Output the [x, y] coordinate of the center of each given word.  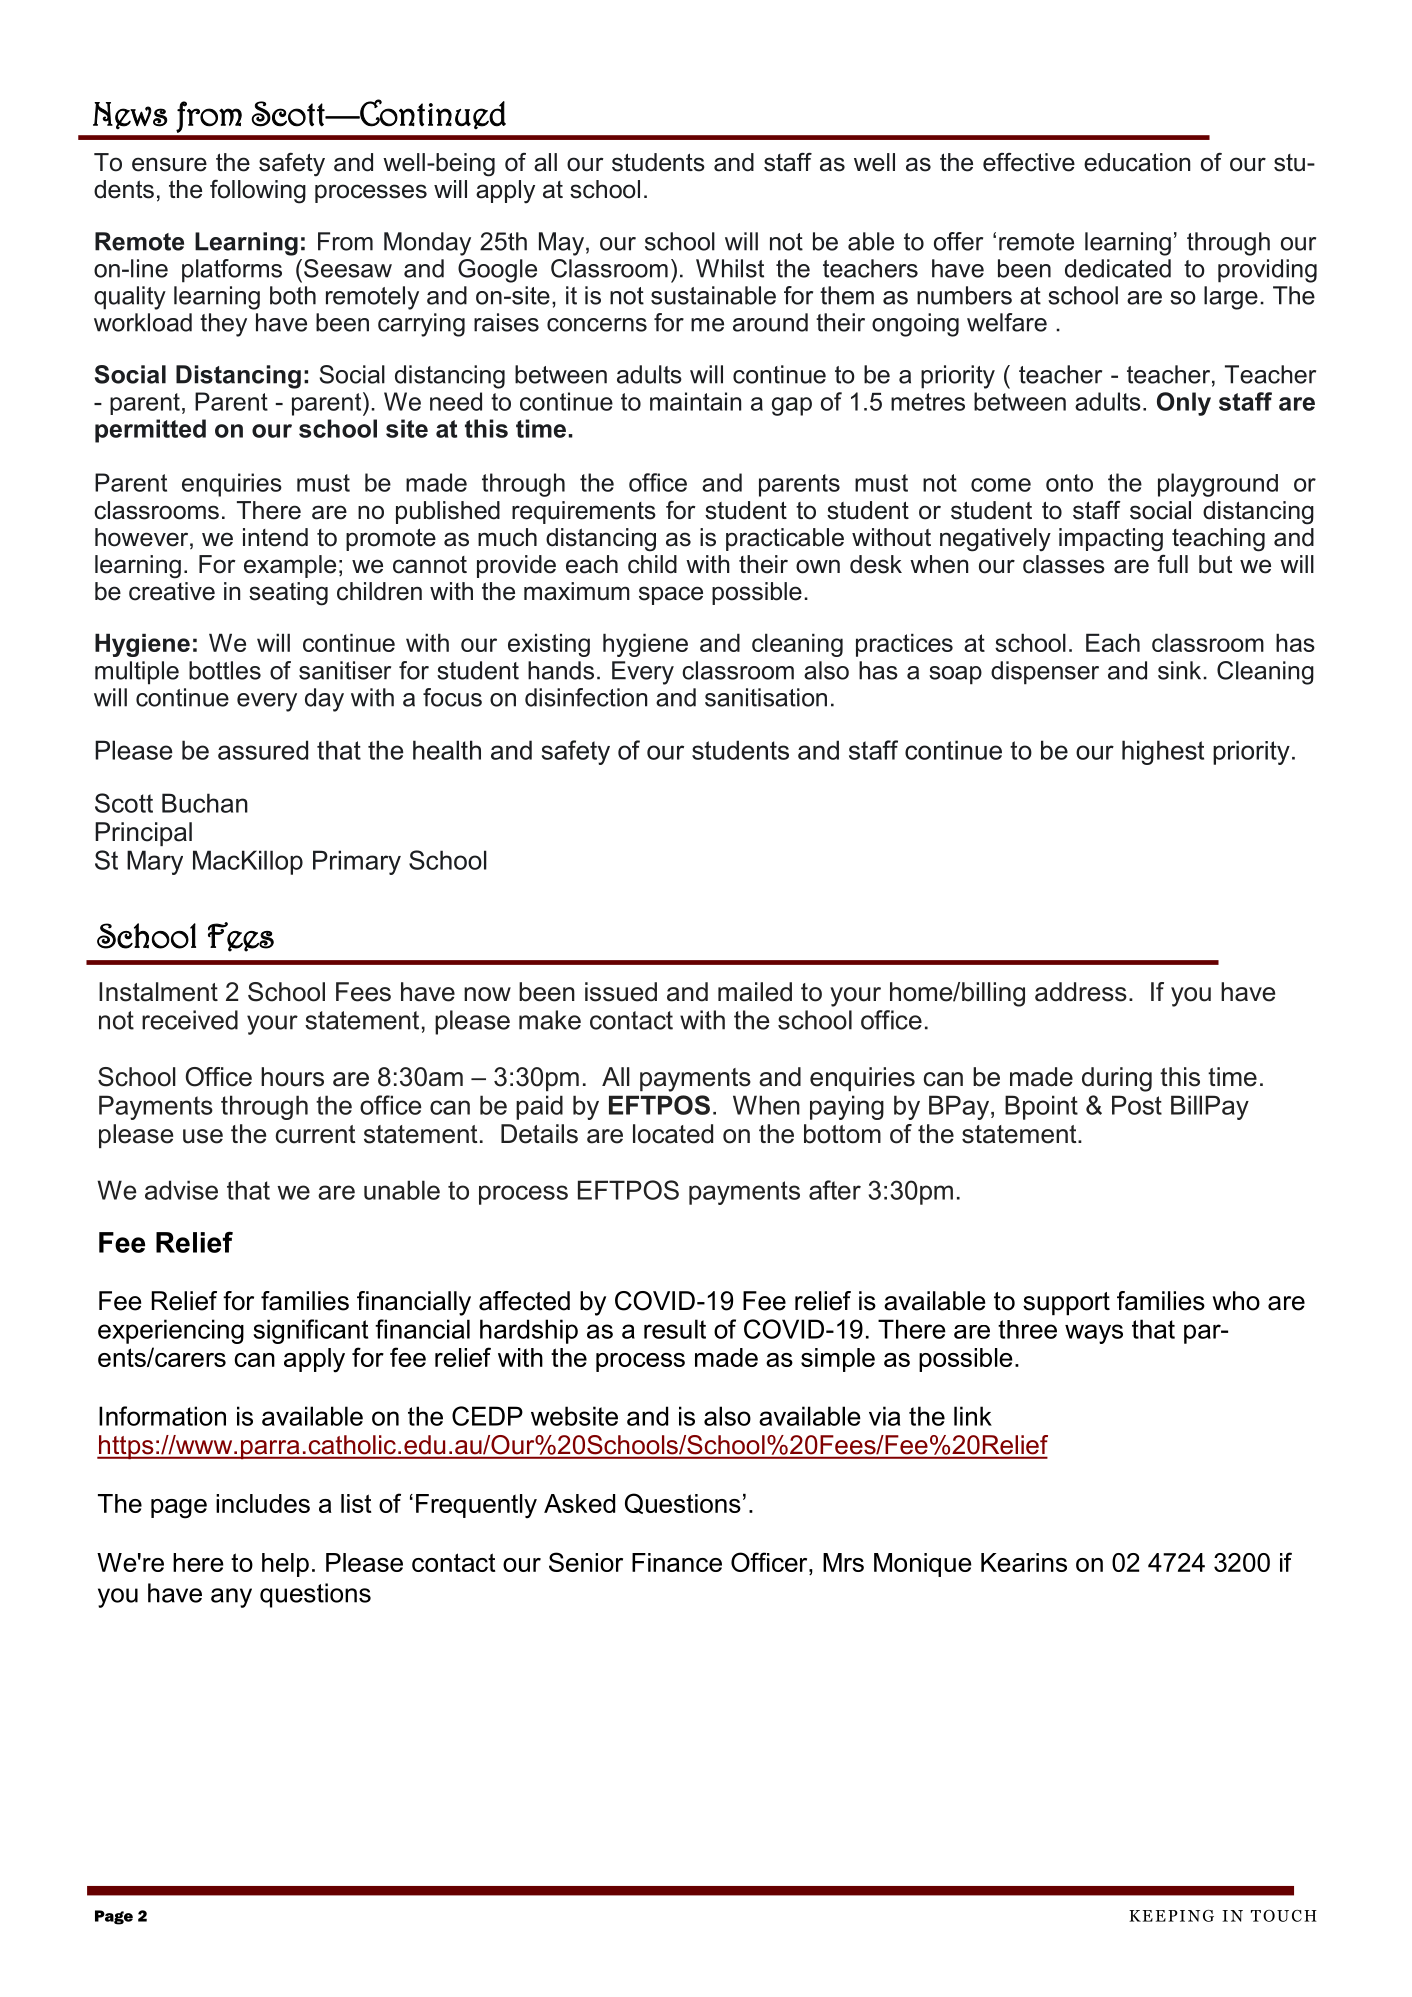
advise [181, 1190]
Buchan [205, 803]
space [671, 595]
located [673, 1134]
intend [275, 537]
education [1137, 162]
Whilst [730, 268]
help [285, 1565]
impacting [1111, 540]
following [258, 191]
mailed [755, 992]
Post [1137, 1105]
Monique [923, 1565]
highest [1163, 752]
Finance [677, 1562]
